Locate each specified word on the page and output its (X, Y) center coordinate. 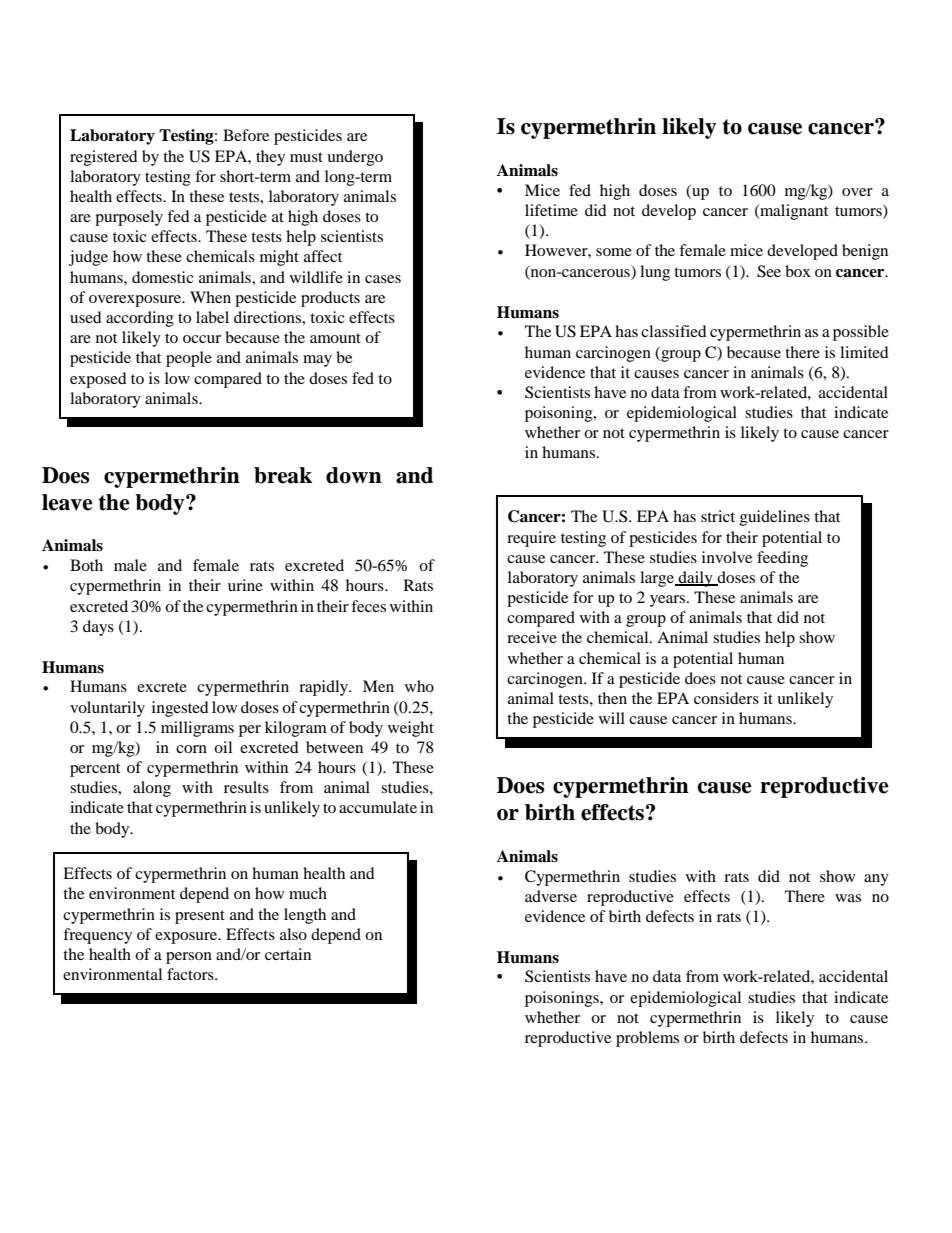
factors (191, 974)
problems (647, 1039)
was (848, 898)
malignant (793, 212)
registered (104, 158)
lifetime (551, 210)
